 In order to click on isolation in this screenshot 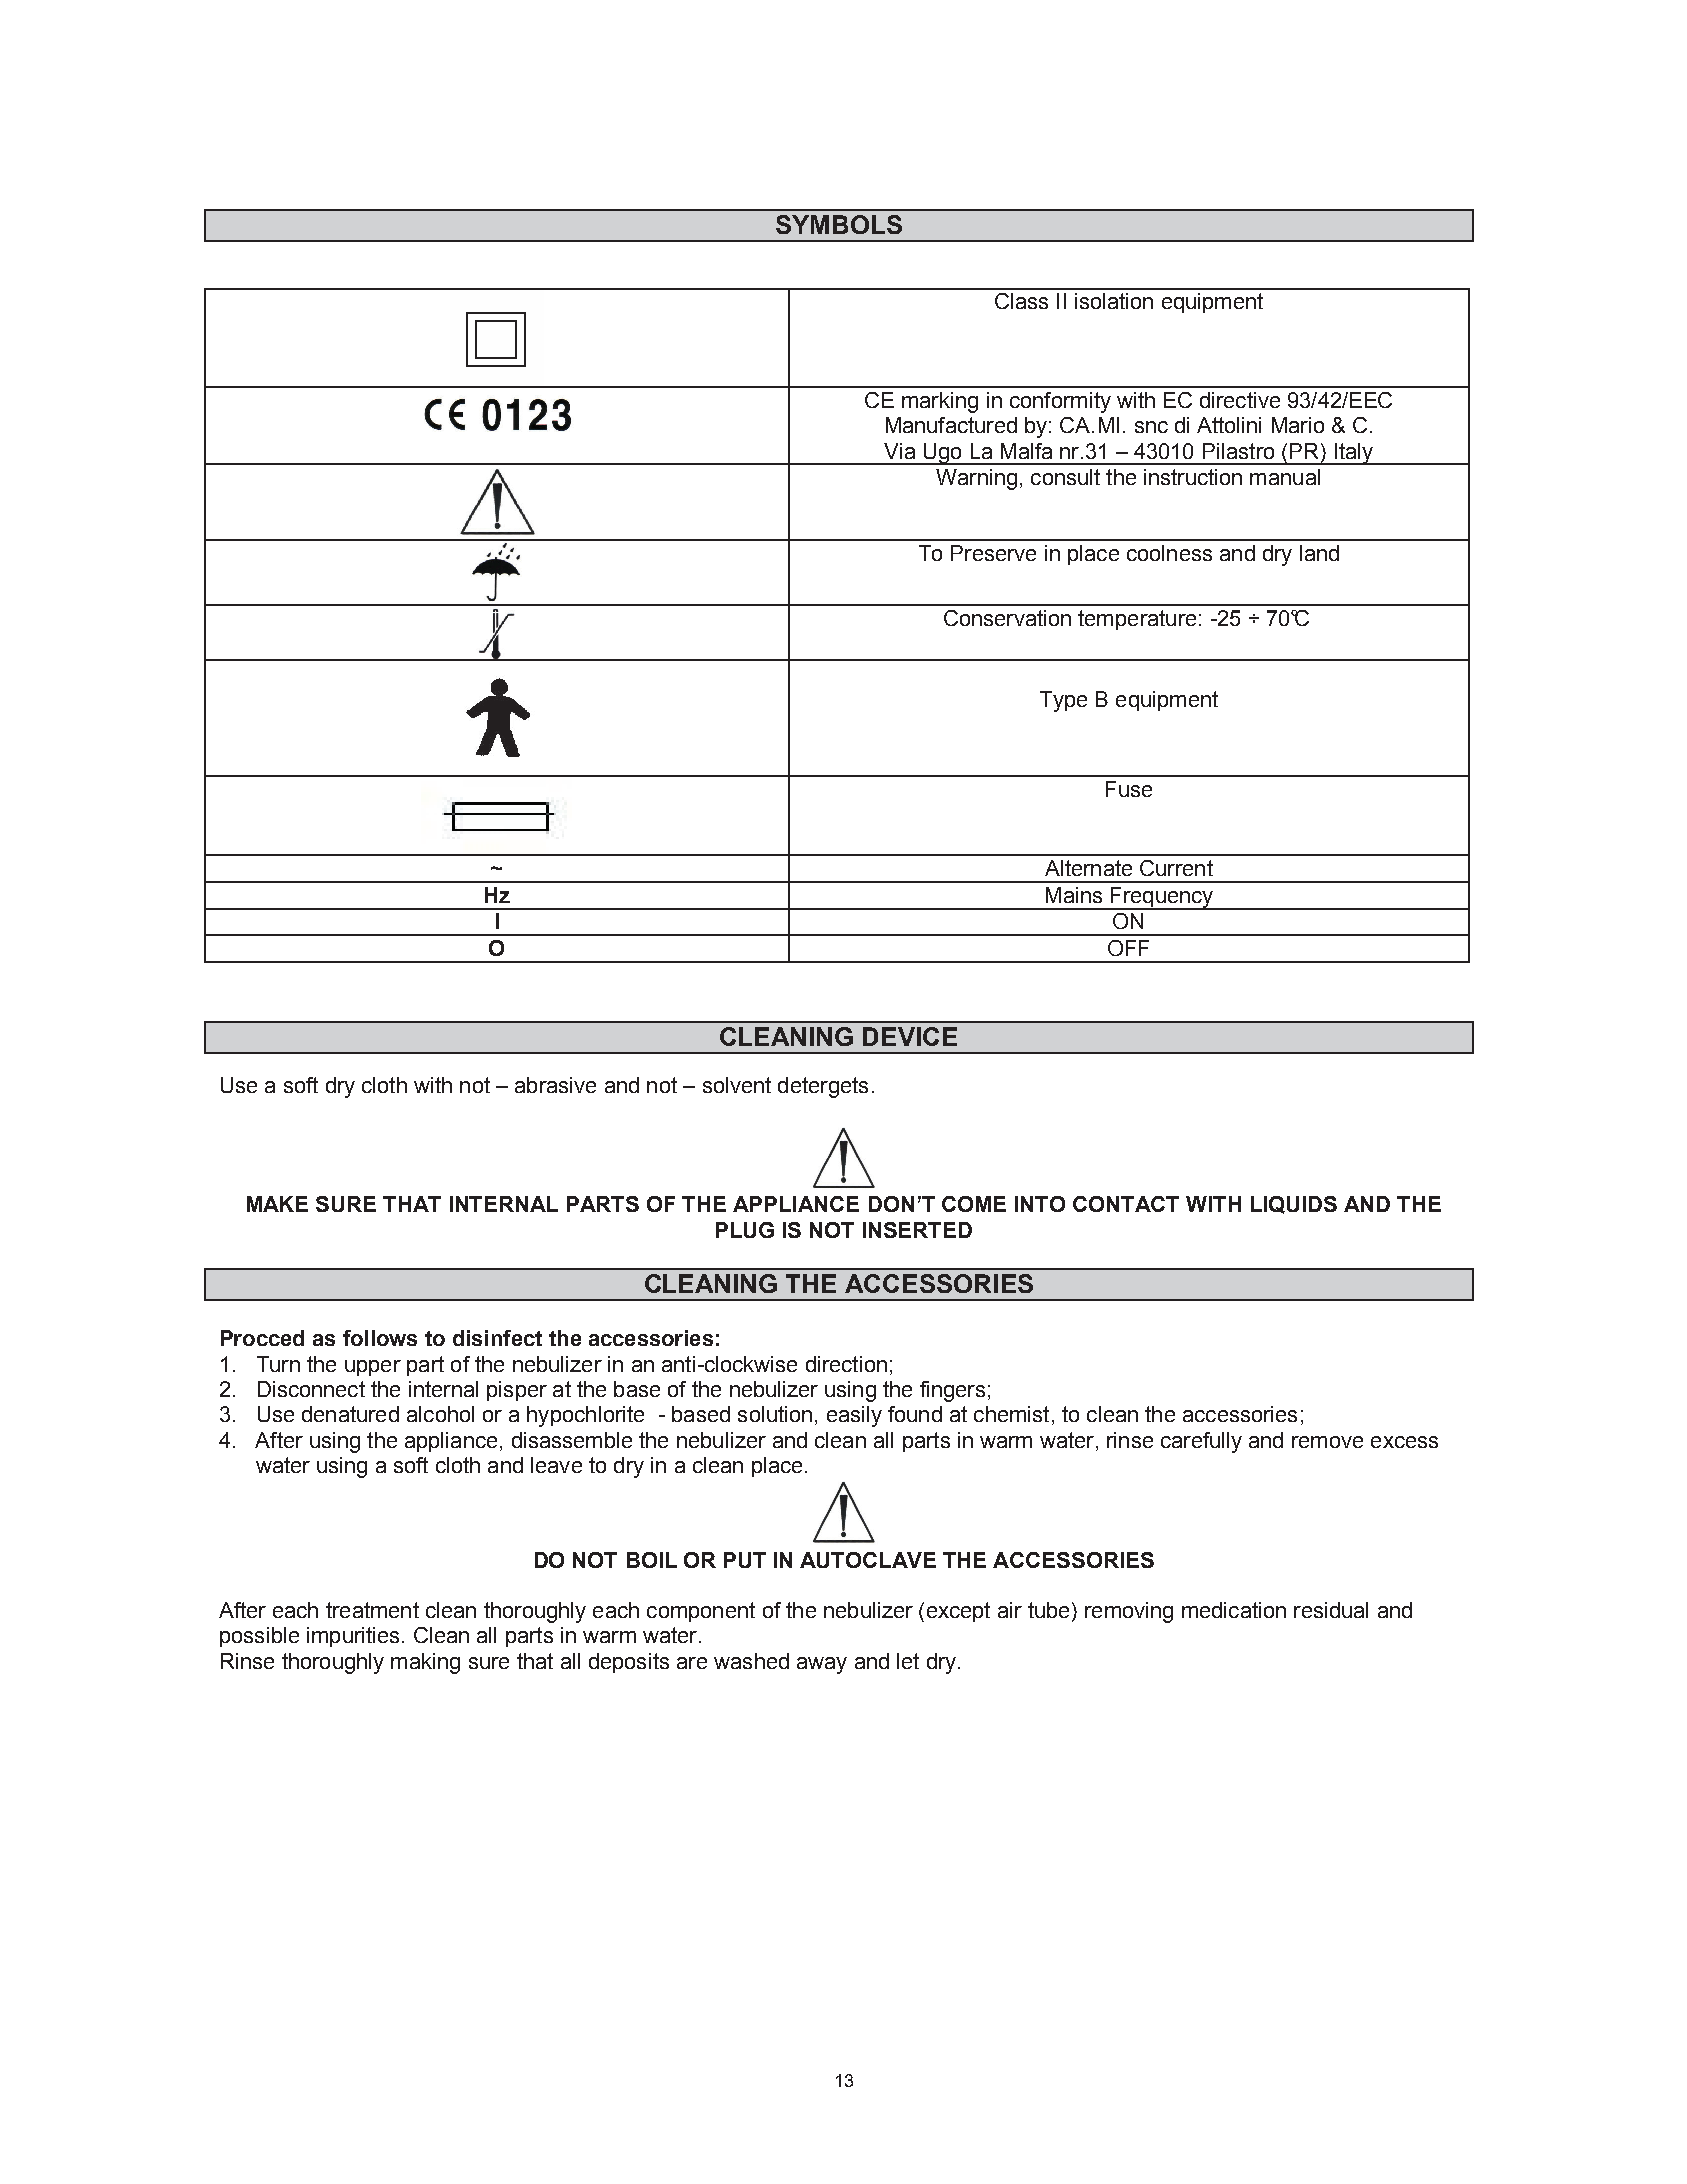, I will do `click(1114, 301)`.
